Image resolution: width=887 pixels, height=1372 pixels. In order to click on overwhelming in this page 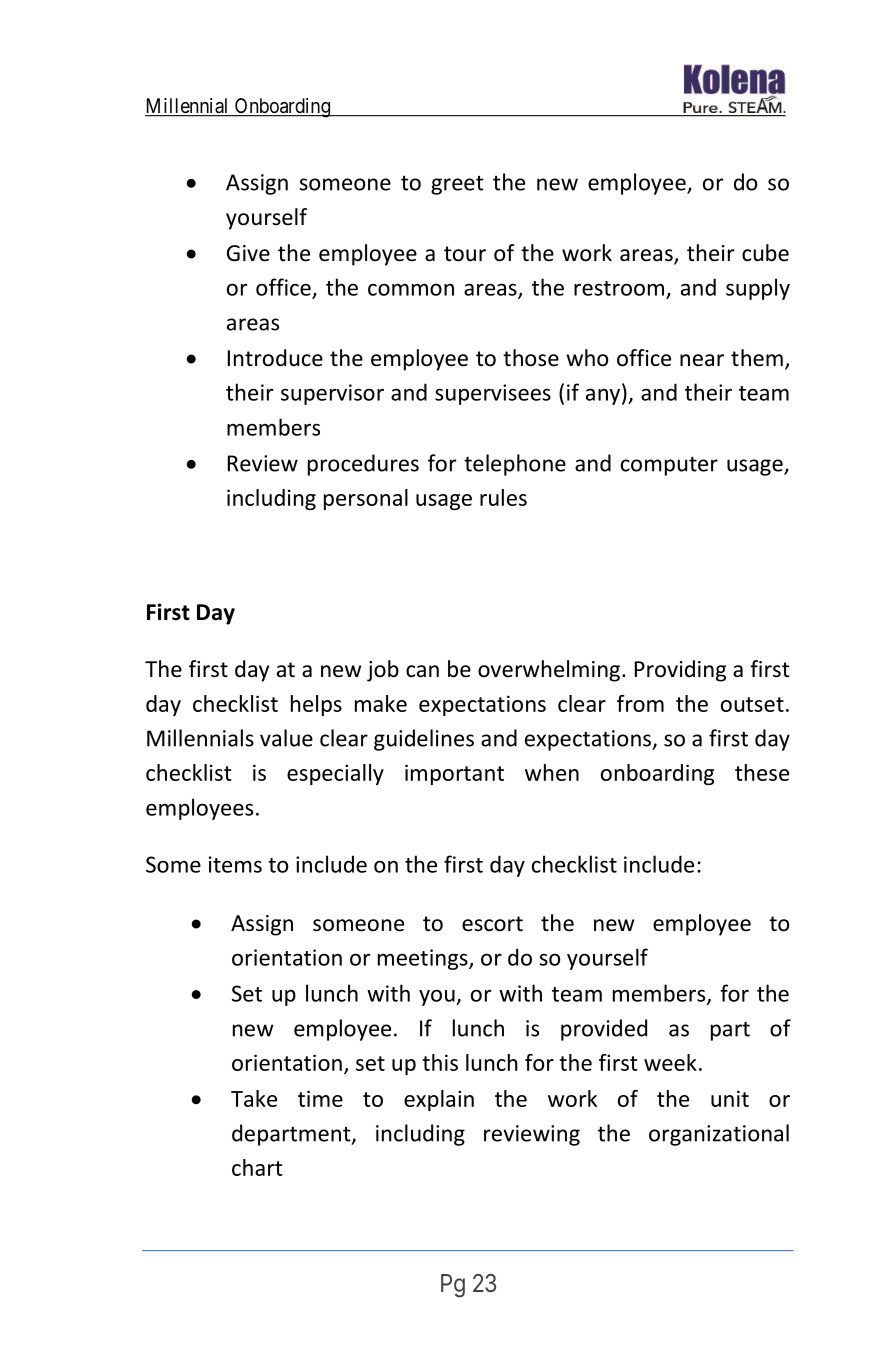, I will do `click(549, 671)`.
